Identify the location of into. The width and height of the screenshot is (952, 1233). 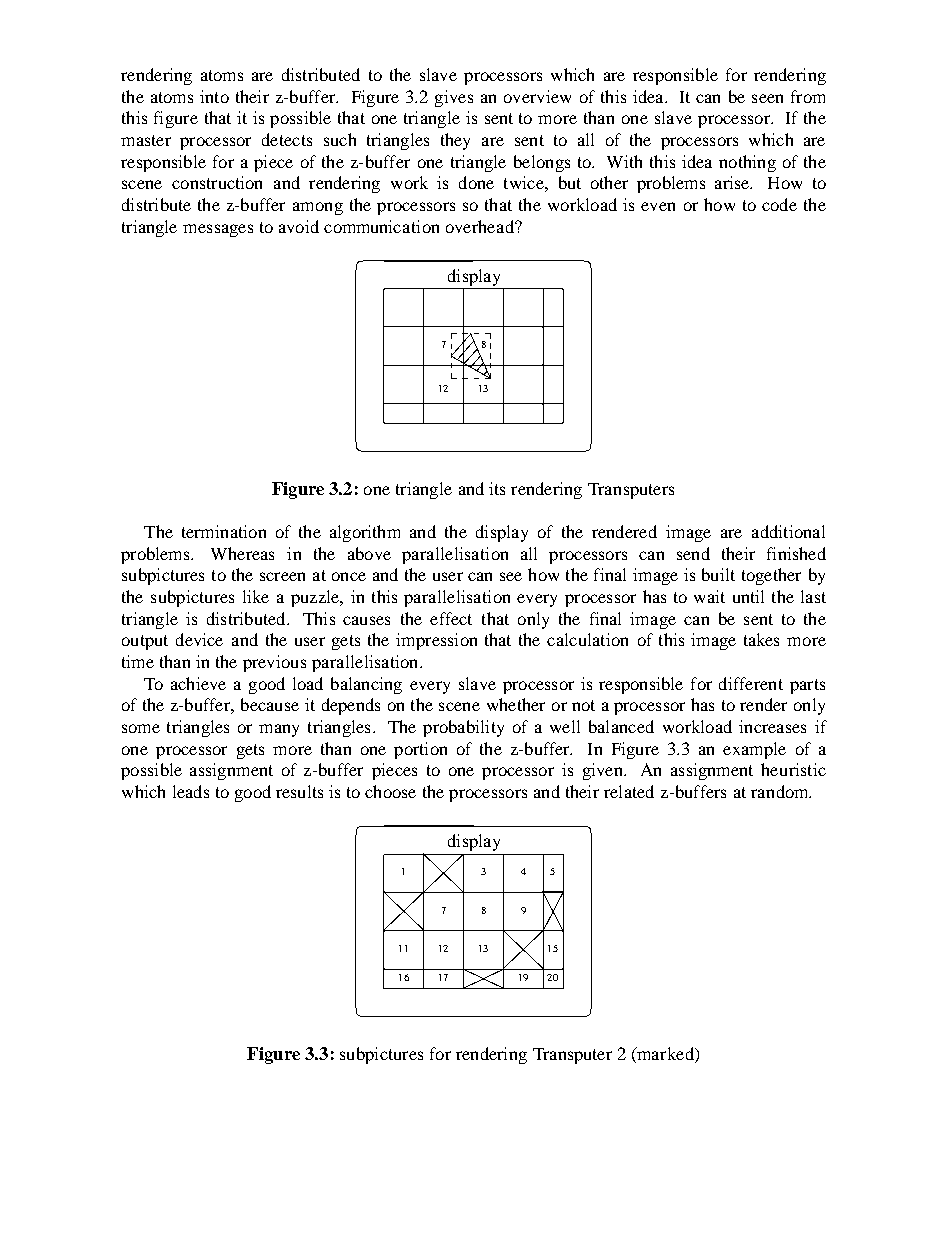
(214, 96).
